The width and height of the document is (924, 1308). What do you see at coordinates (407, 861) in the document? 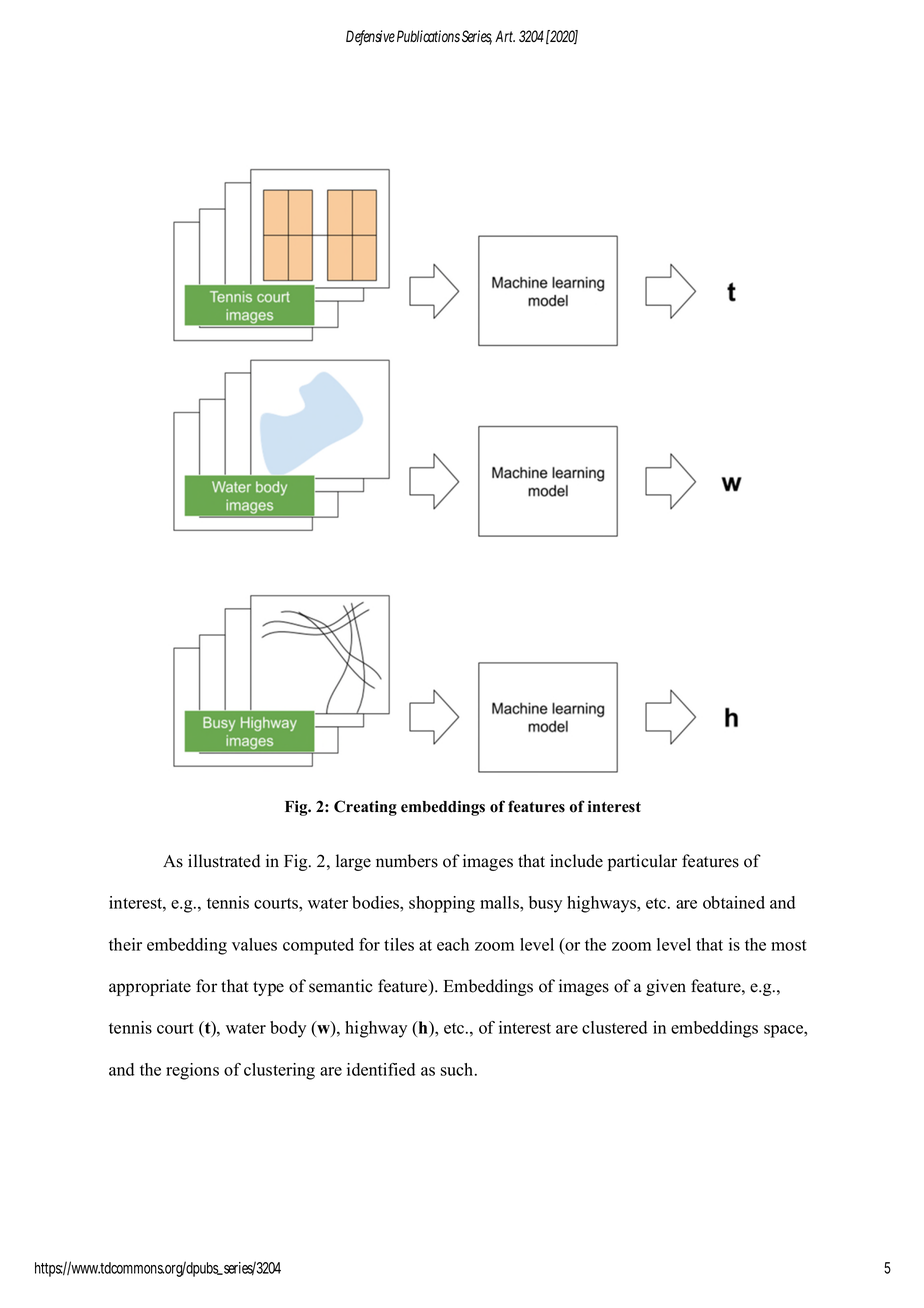
I see `numbers` at bounding box center [407, 861].
